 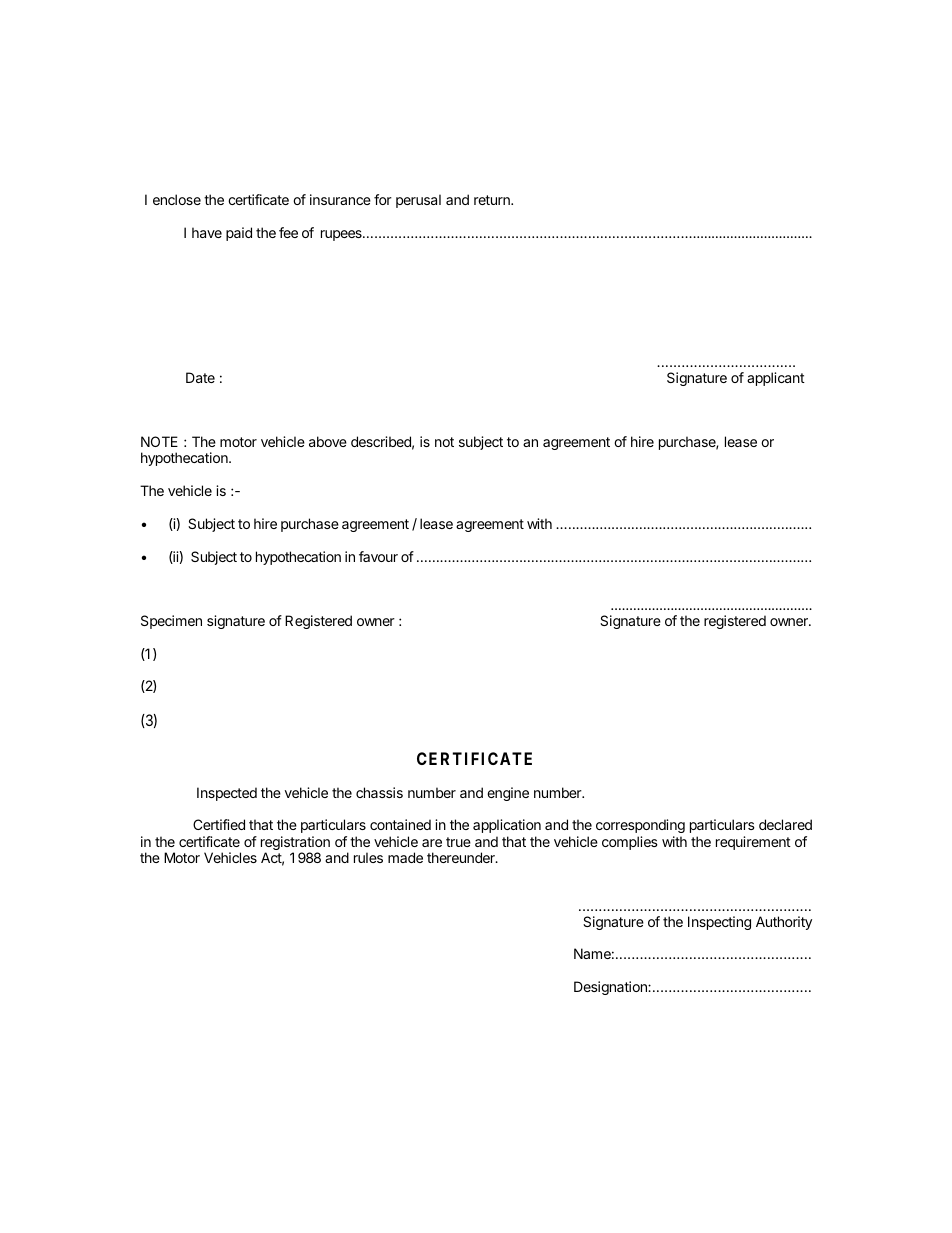 What do you see at coordinates (493, 200) in the document?
I see `return` at bounding box center [493, 200].
